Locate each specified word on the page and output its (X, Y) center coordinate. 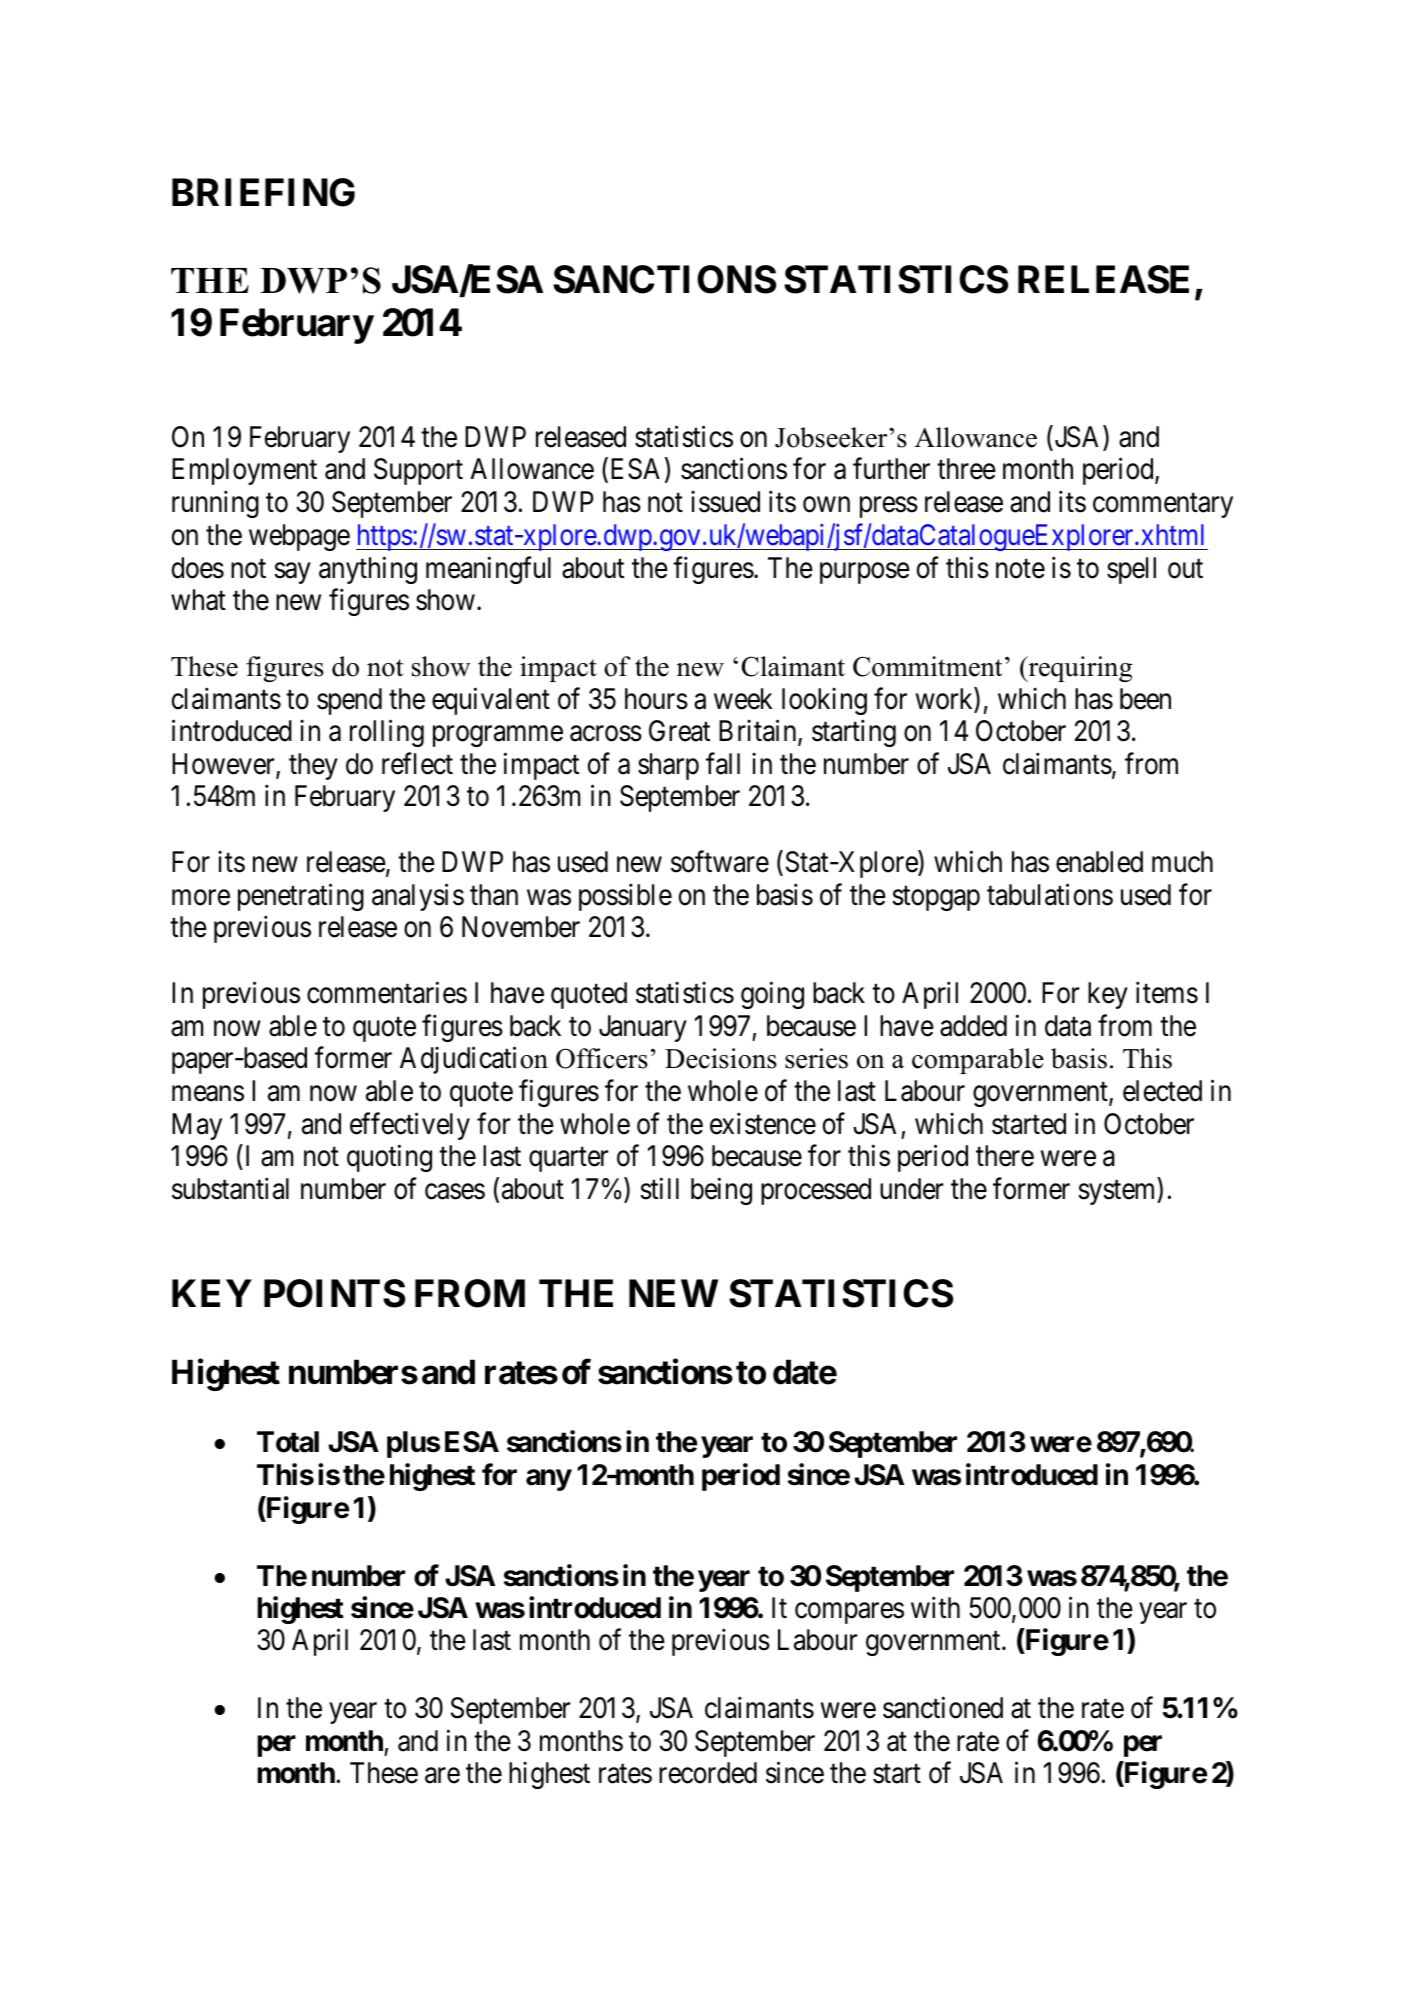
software (720, 861)
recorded (708, 1773)
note (1020, 569)
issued (725, 502)
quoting (389, 1158)
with (935, 1607)
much (1182, 862)
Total (288, 1442)
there (1005, 1156)
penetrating (301, 897)
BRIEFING (263, 192)
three (966, 469)
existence (763, 1123)
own (826, 505)
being (721, 1191)
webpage (299, 537)
